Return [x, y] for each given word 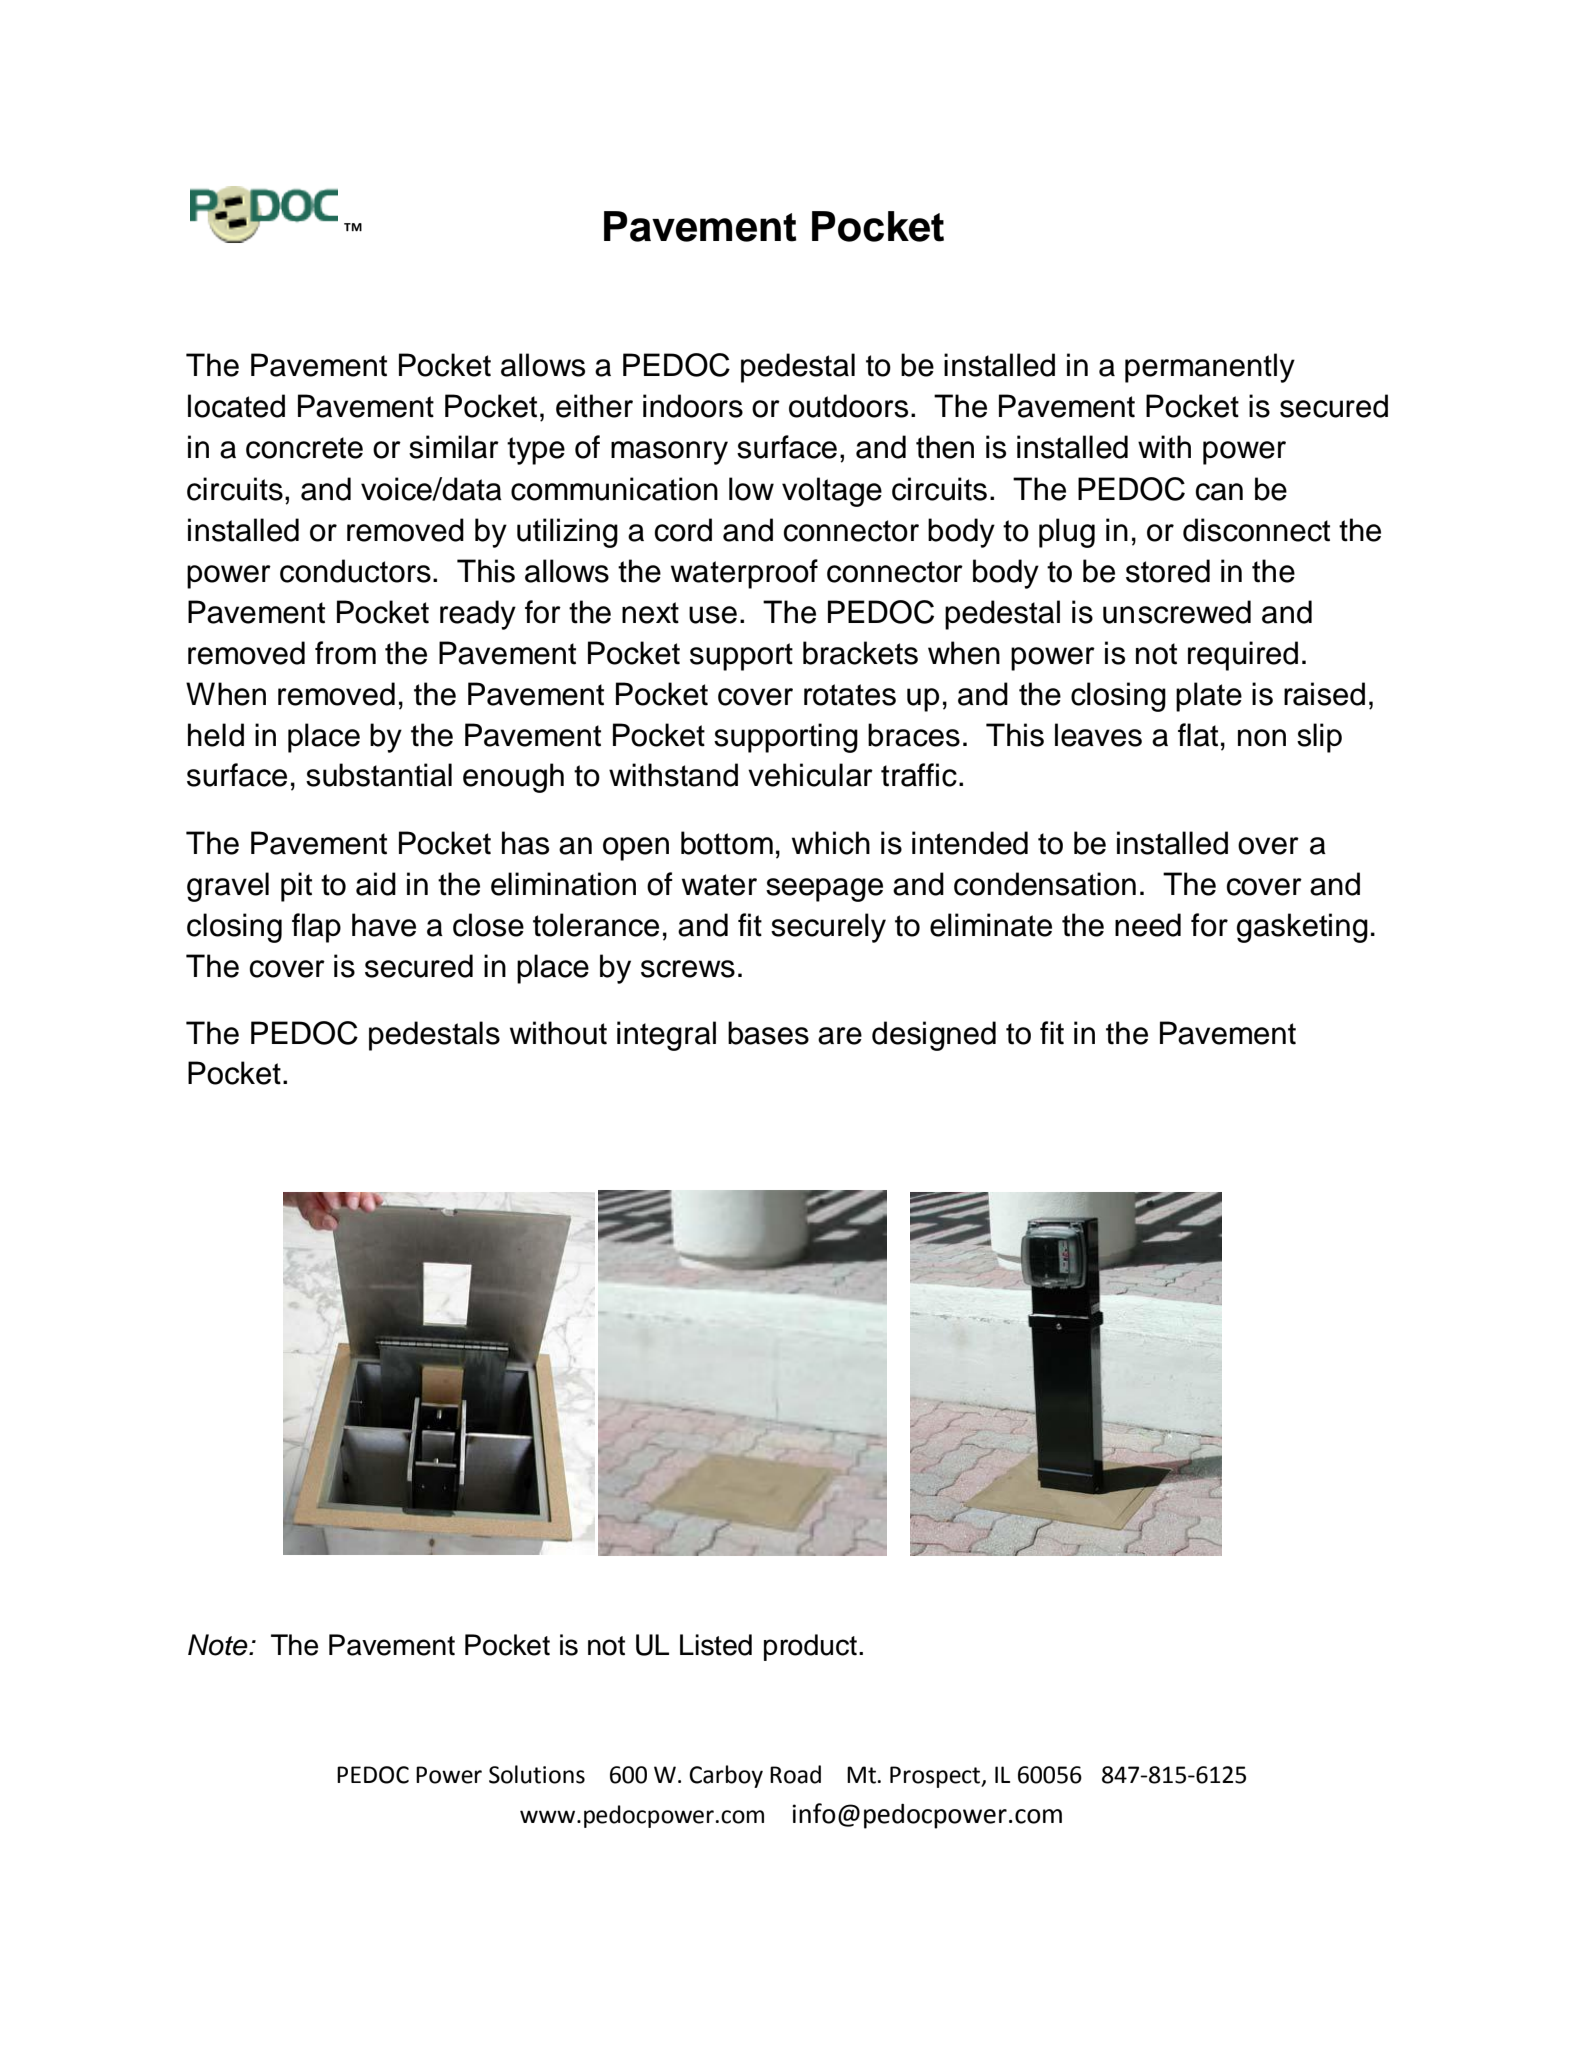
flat [1198, 735]
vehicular [810, 775]
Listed [716, 1645]
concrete [304, 448]
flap [316, 928]
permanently [1210, 368]
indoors [693, 406]
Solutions [537, 1774]
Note [219, 1645]
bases [768, 1033]
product [810, 1647]
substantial [379, 775]
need [1148, 925]
